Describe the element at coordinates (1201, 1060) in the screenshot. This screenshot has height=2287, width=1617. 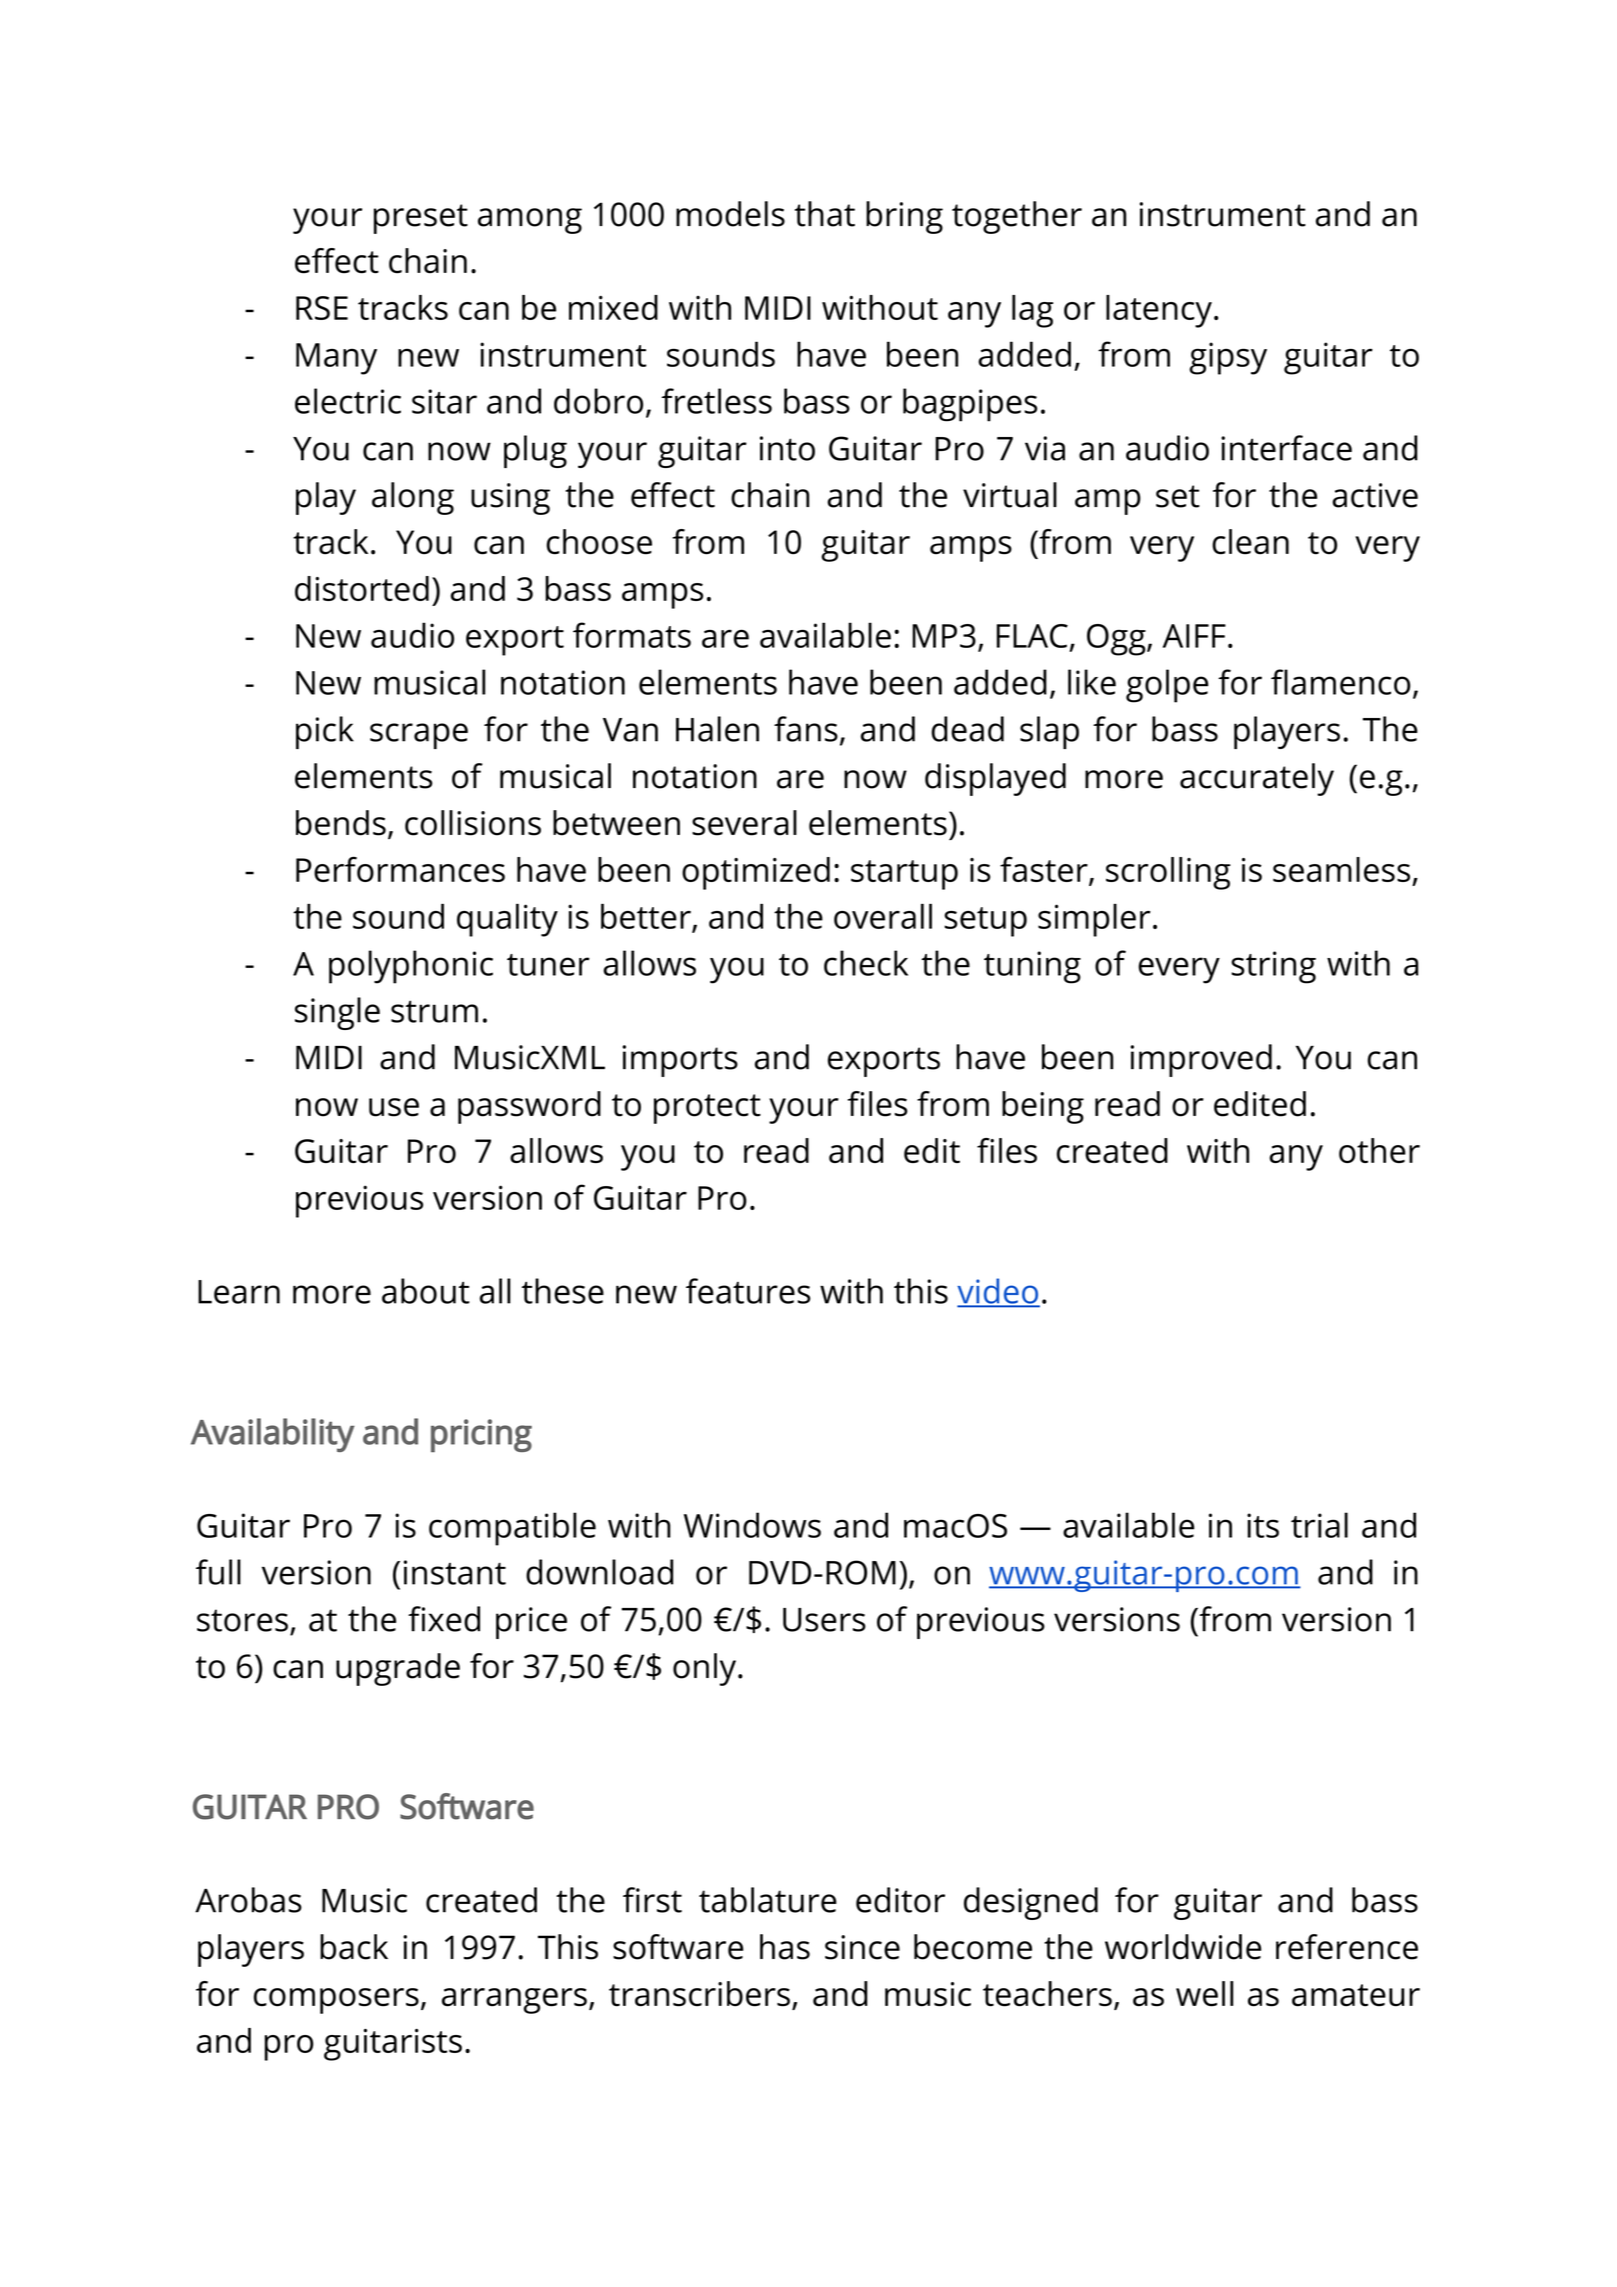
I see `improved` at that location.
